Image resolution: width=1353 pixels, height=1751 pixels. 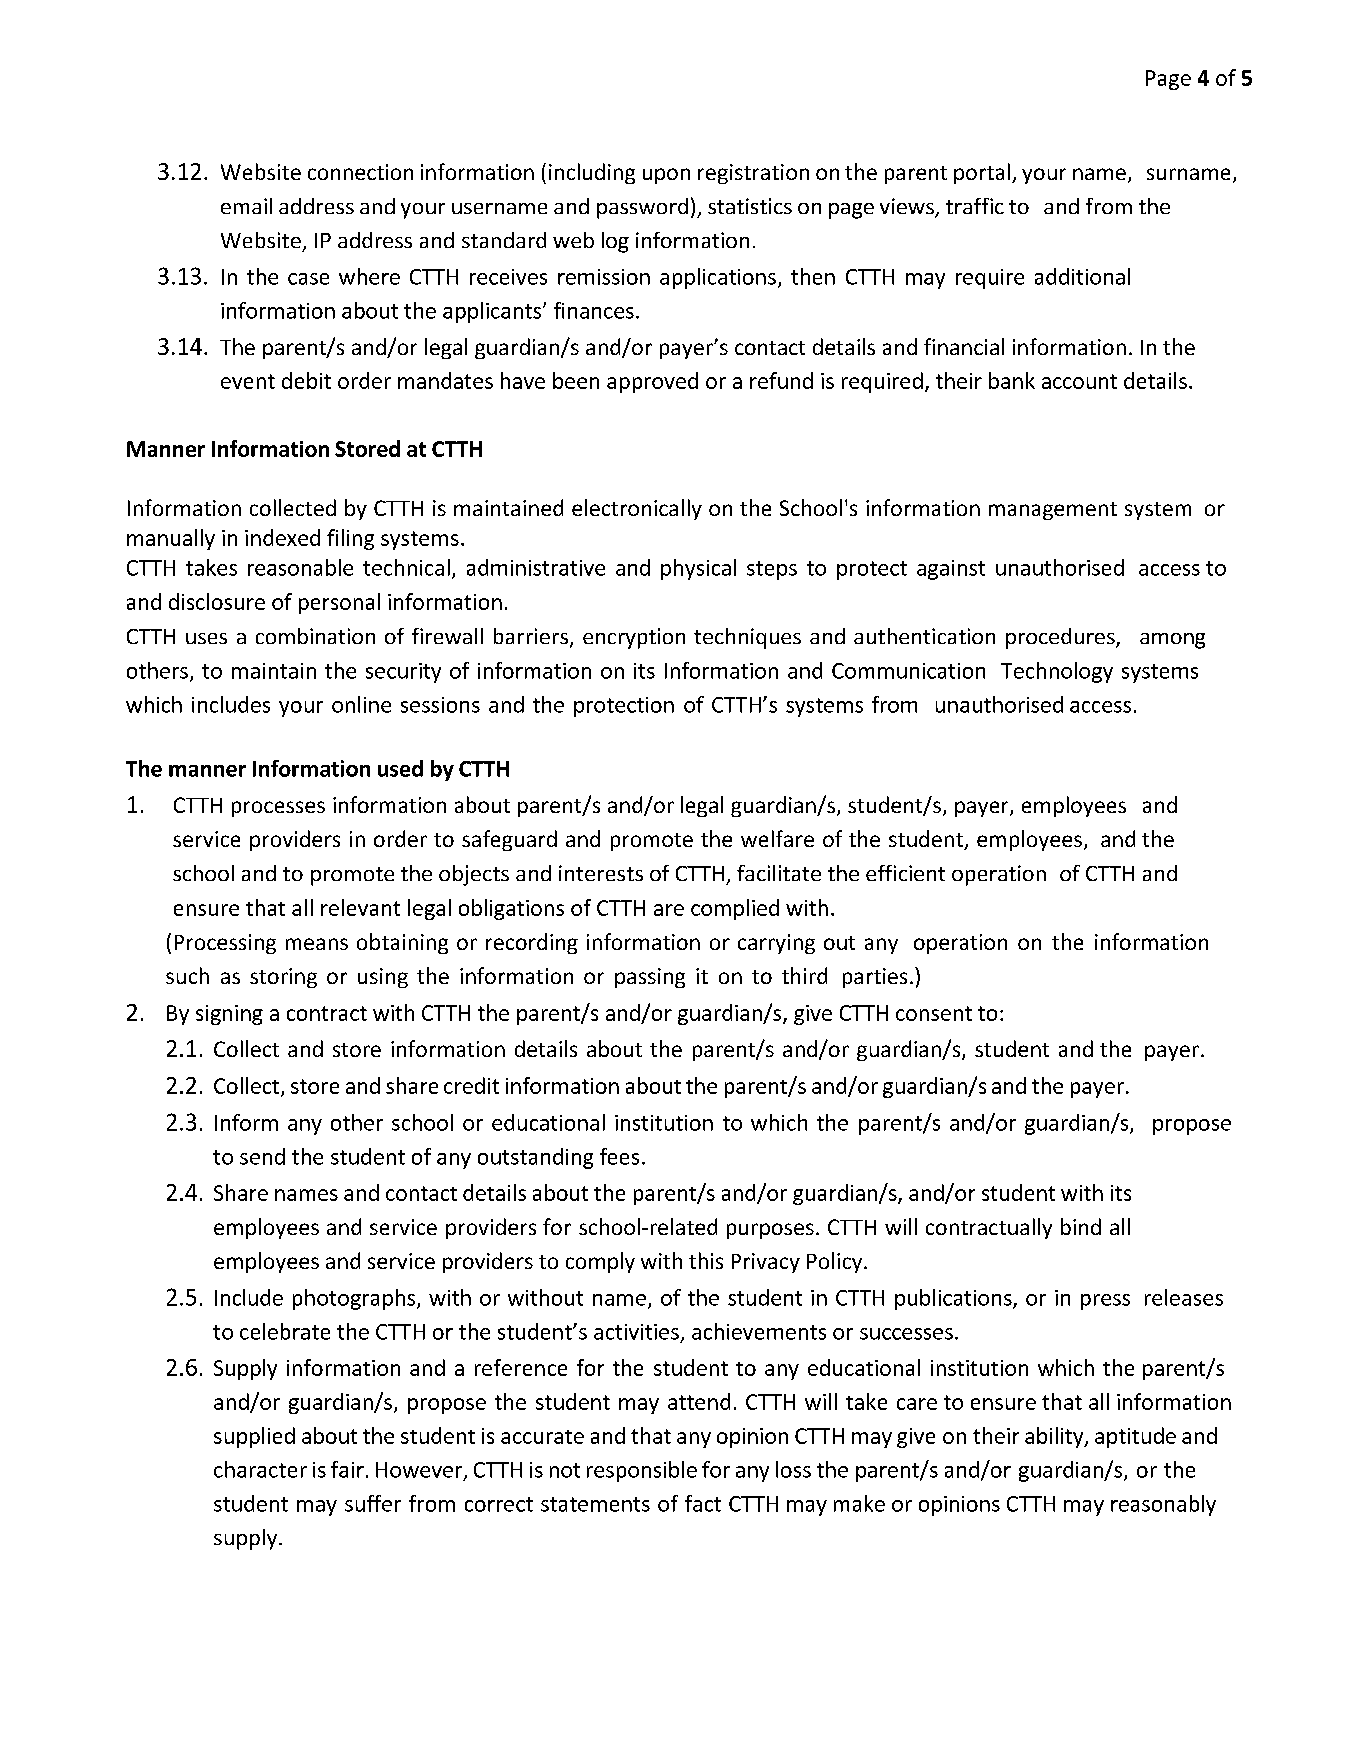 What do you see at coordinates (1055, 1437) in the image?
I see `ability` at bounding box center [1055, 1437].
